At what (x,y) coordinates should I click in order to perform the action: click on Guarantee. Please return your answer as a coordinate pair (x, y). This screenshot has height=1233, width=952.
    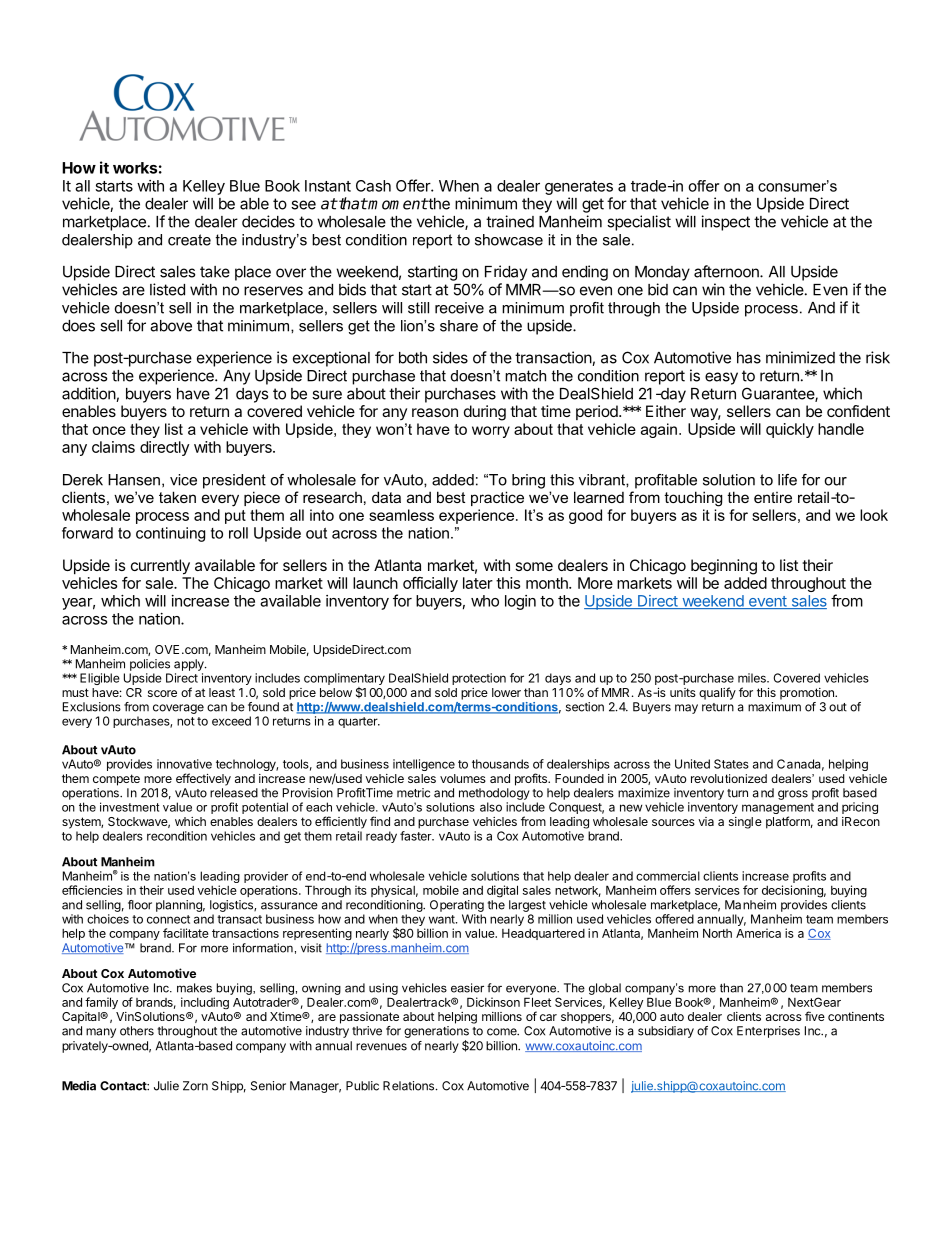
    Looking at the image, I should click on (779, 394).
